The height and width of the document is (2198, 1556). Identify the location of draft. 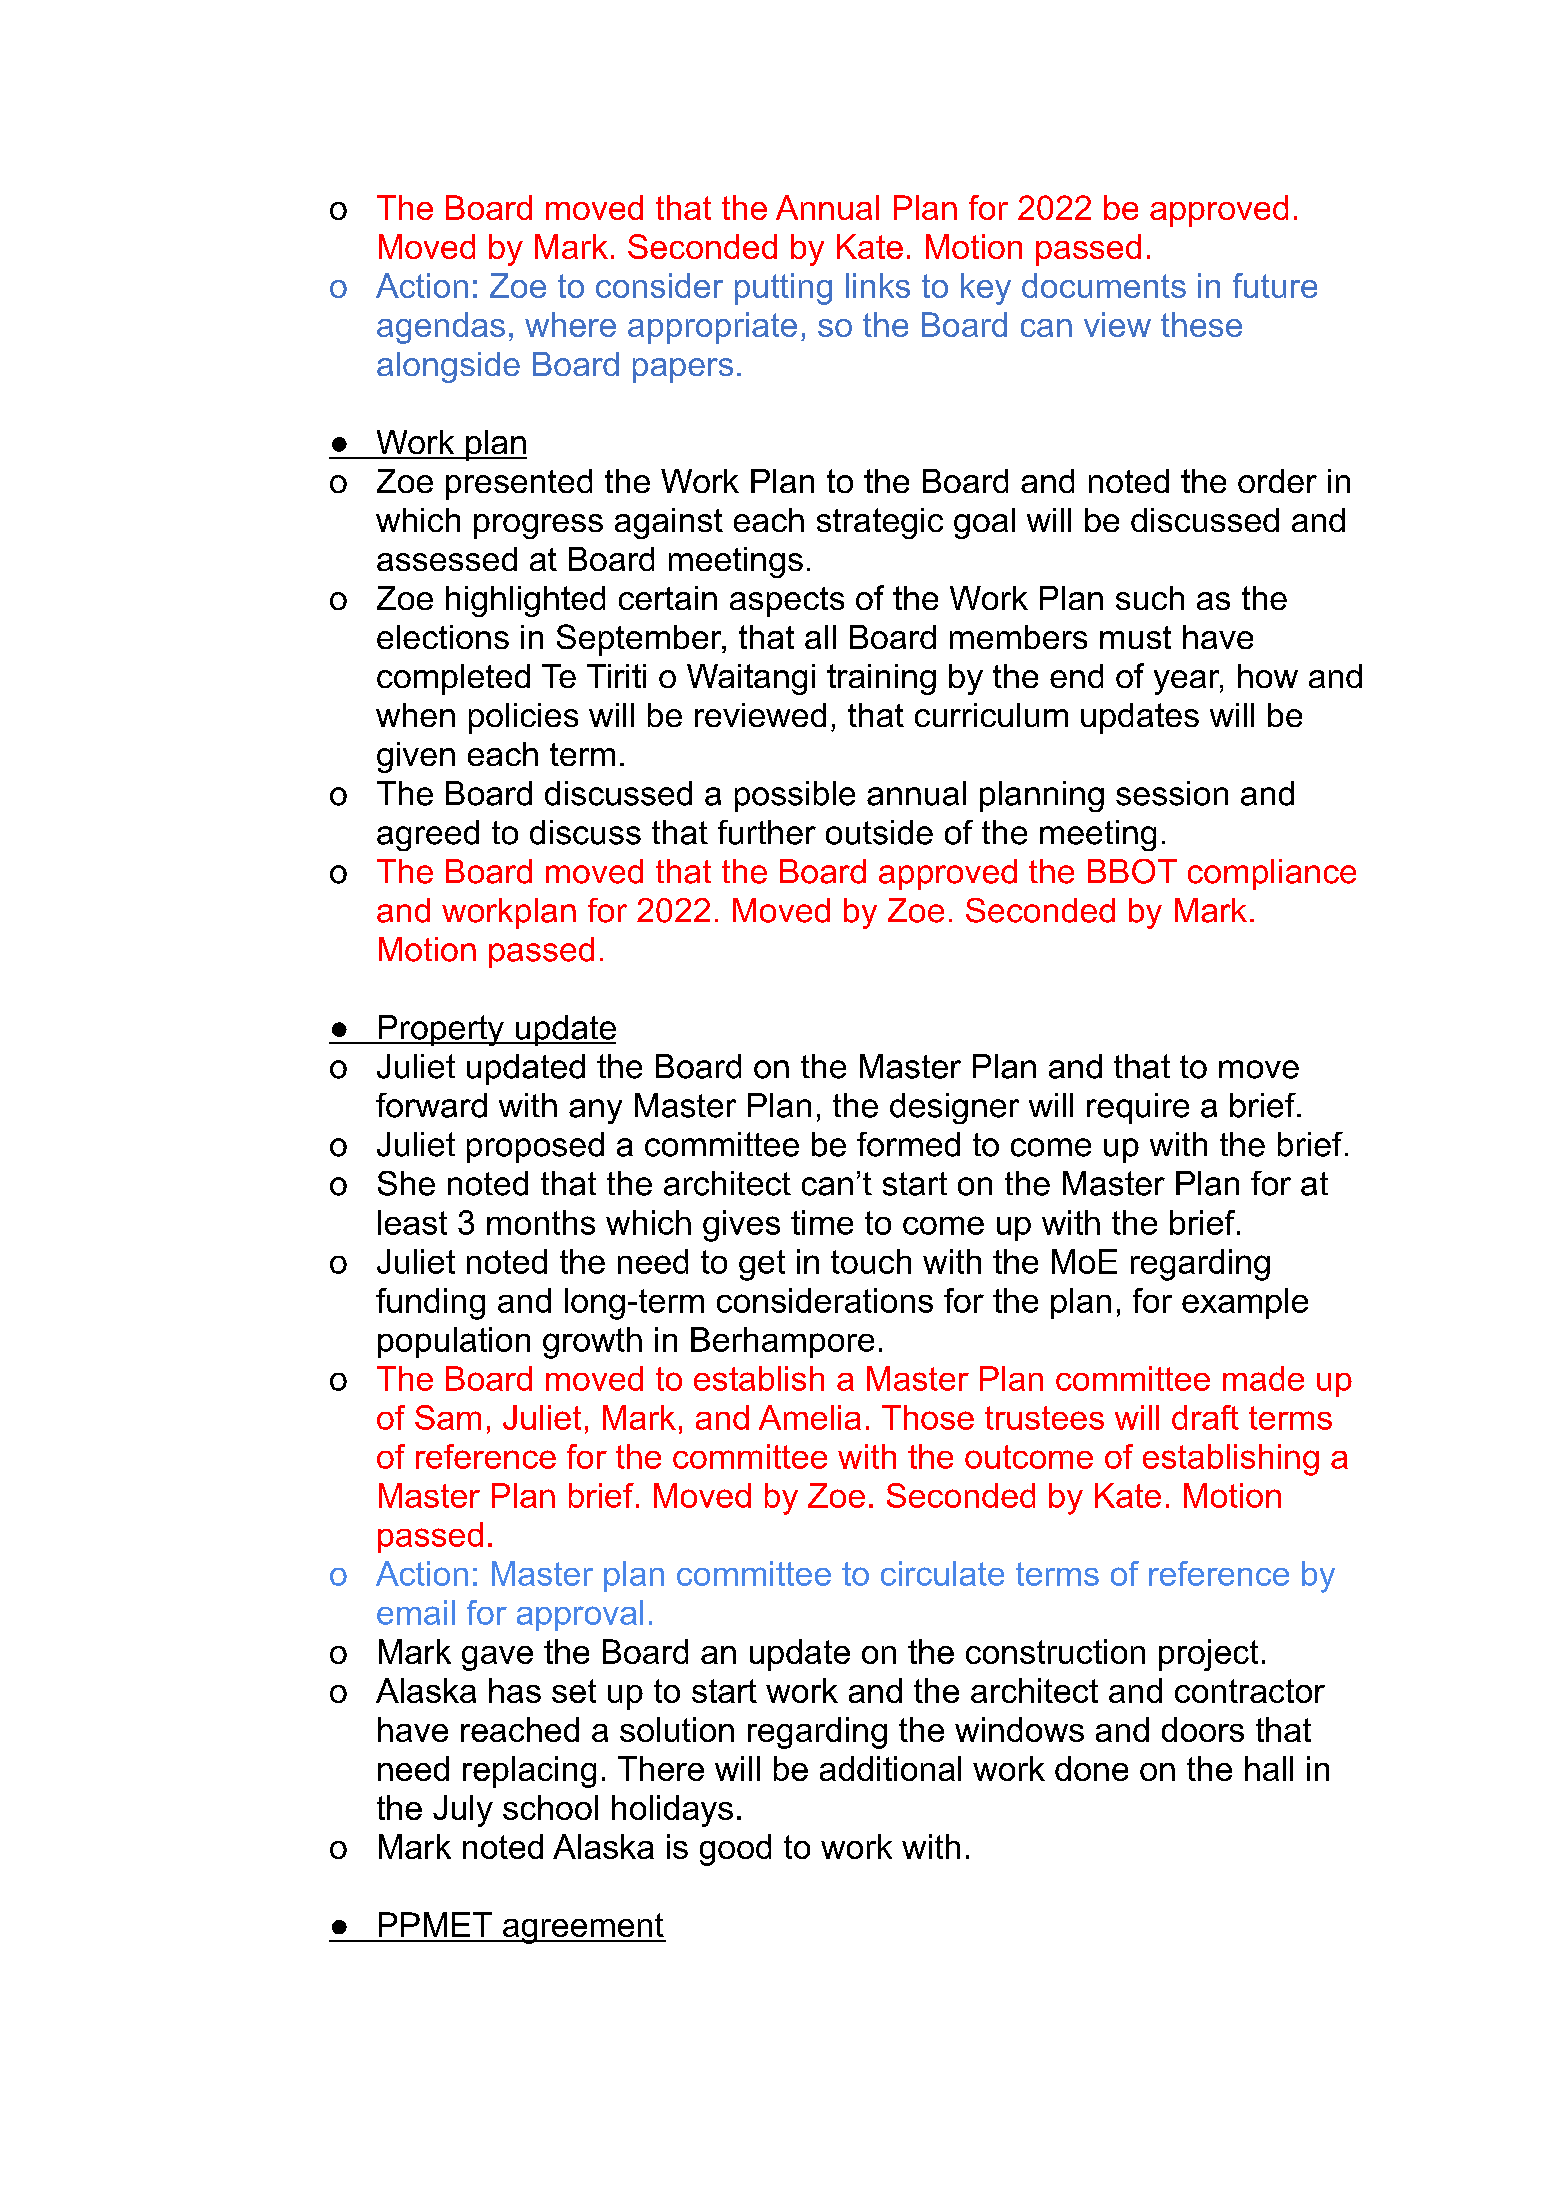
(1205, 1417).
